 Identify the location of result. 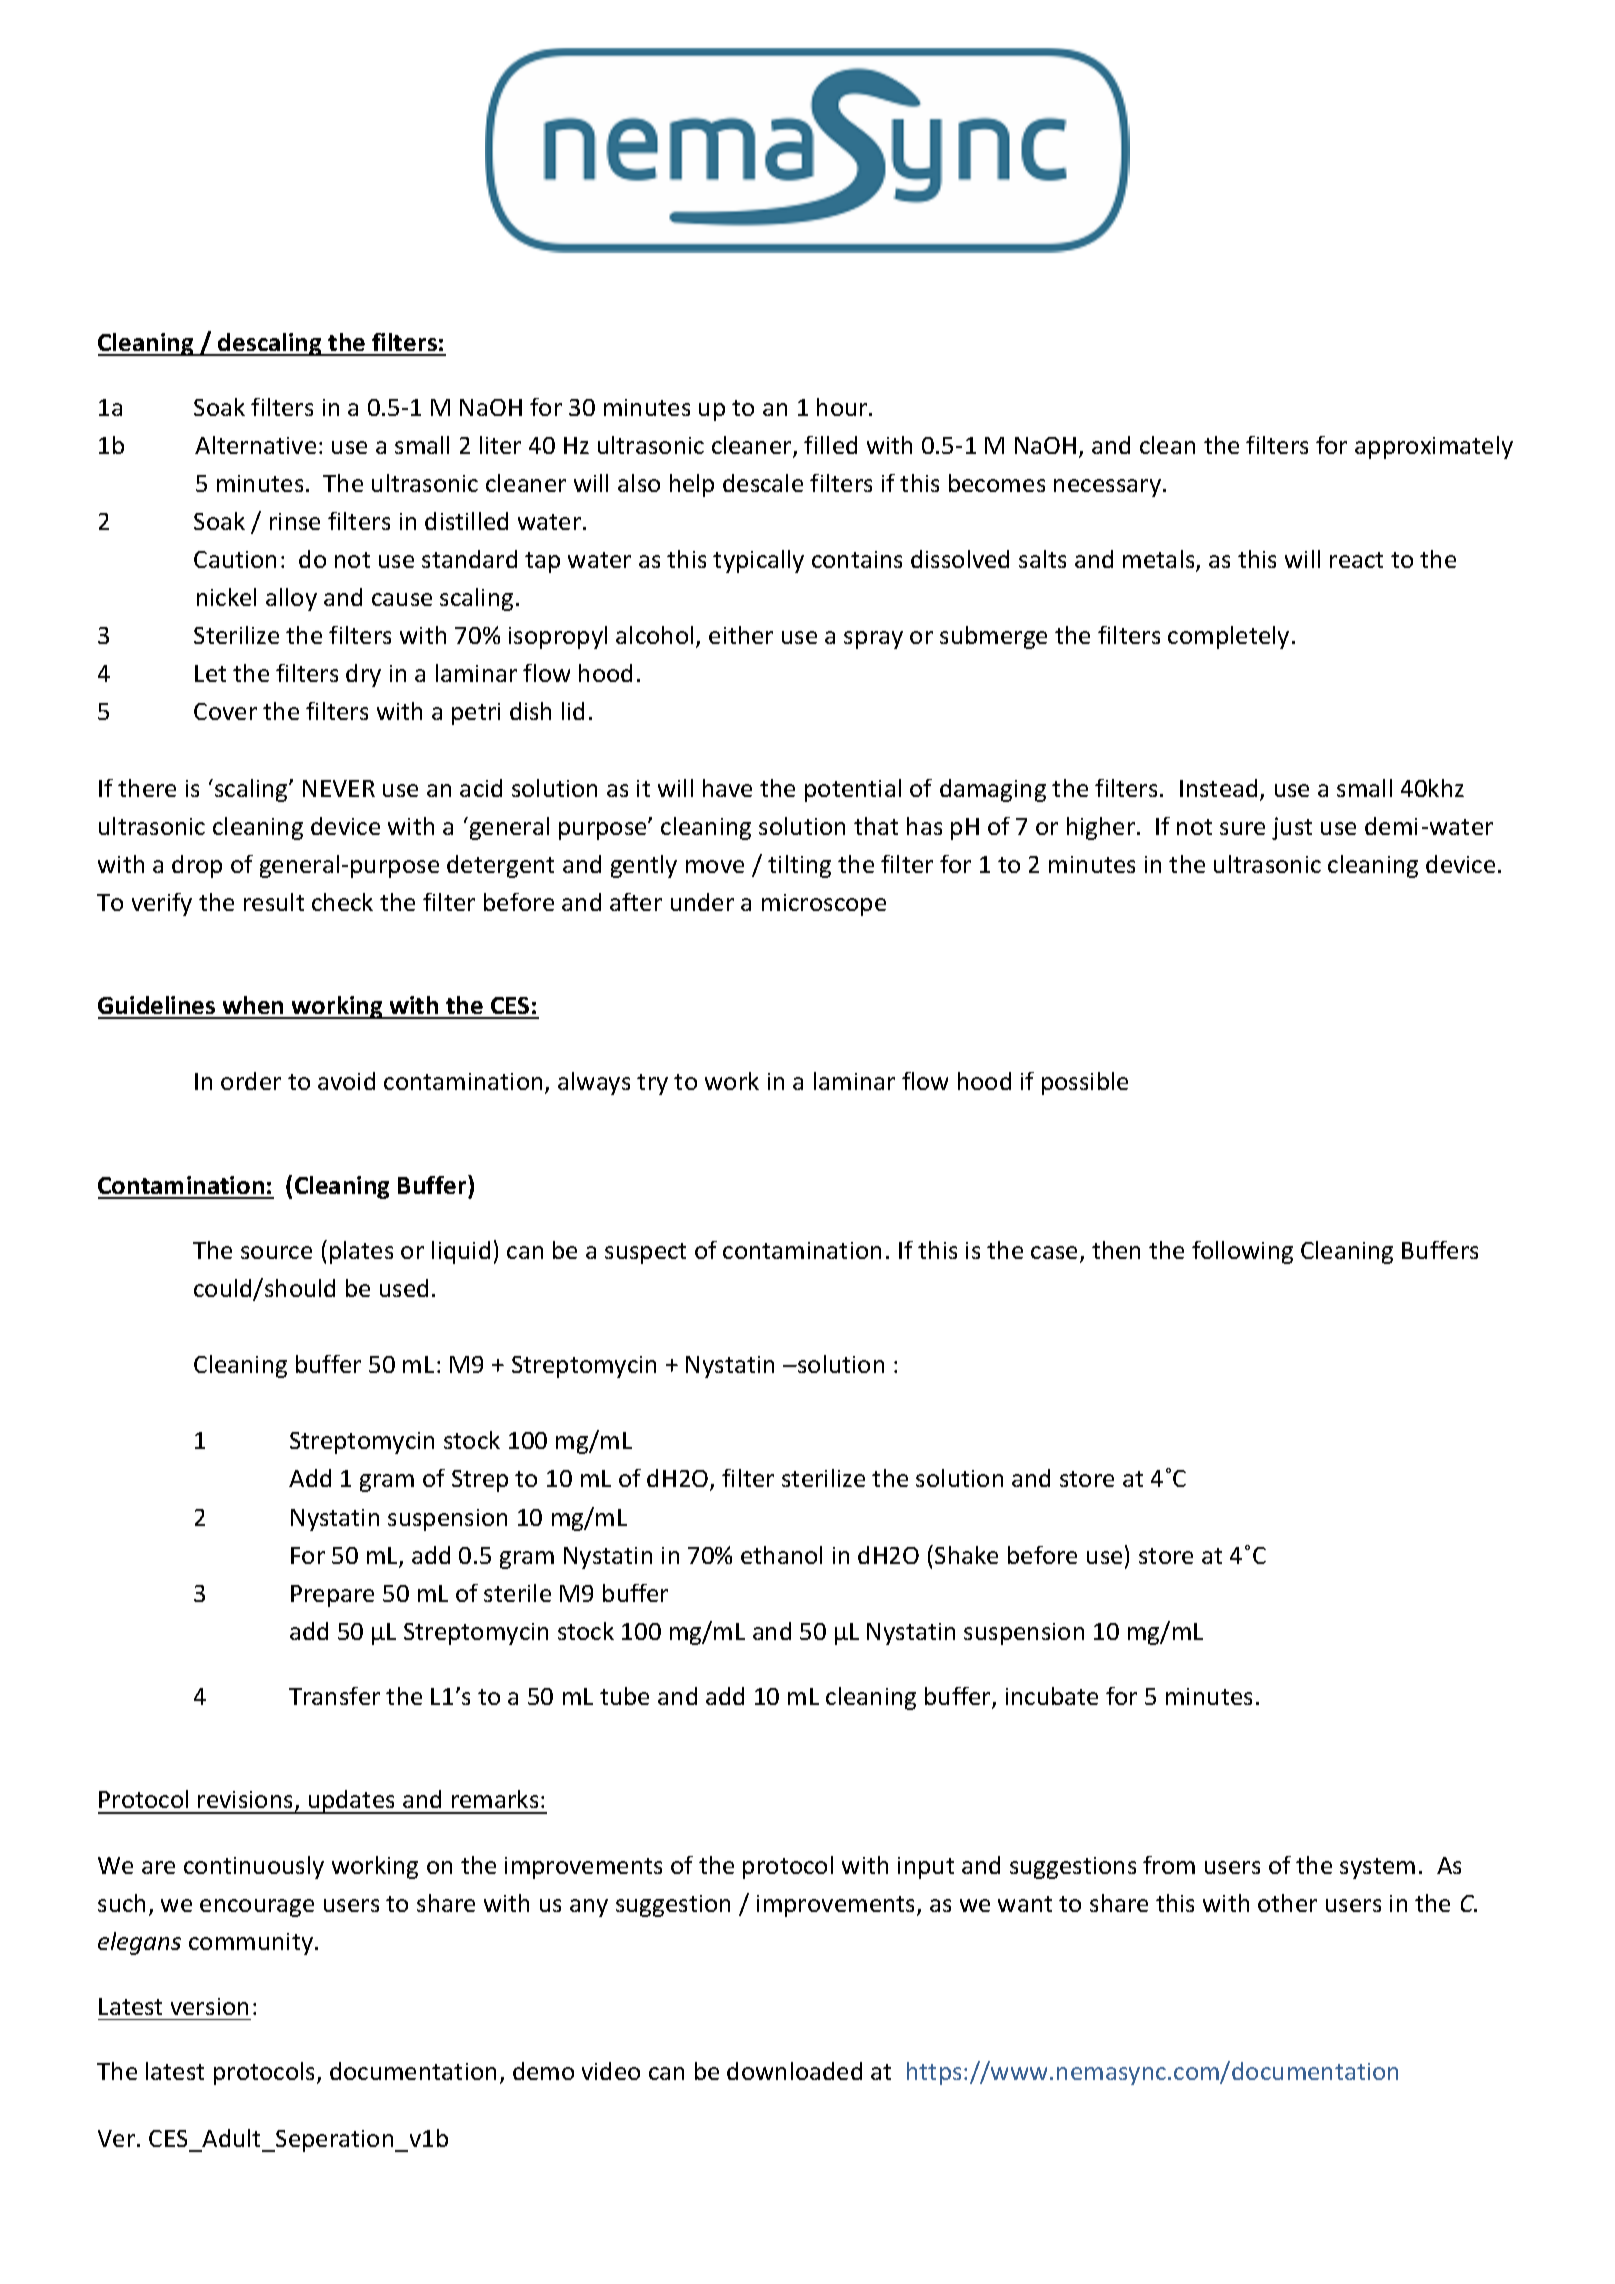
(274, 902).
